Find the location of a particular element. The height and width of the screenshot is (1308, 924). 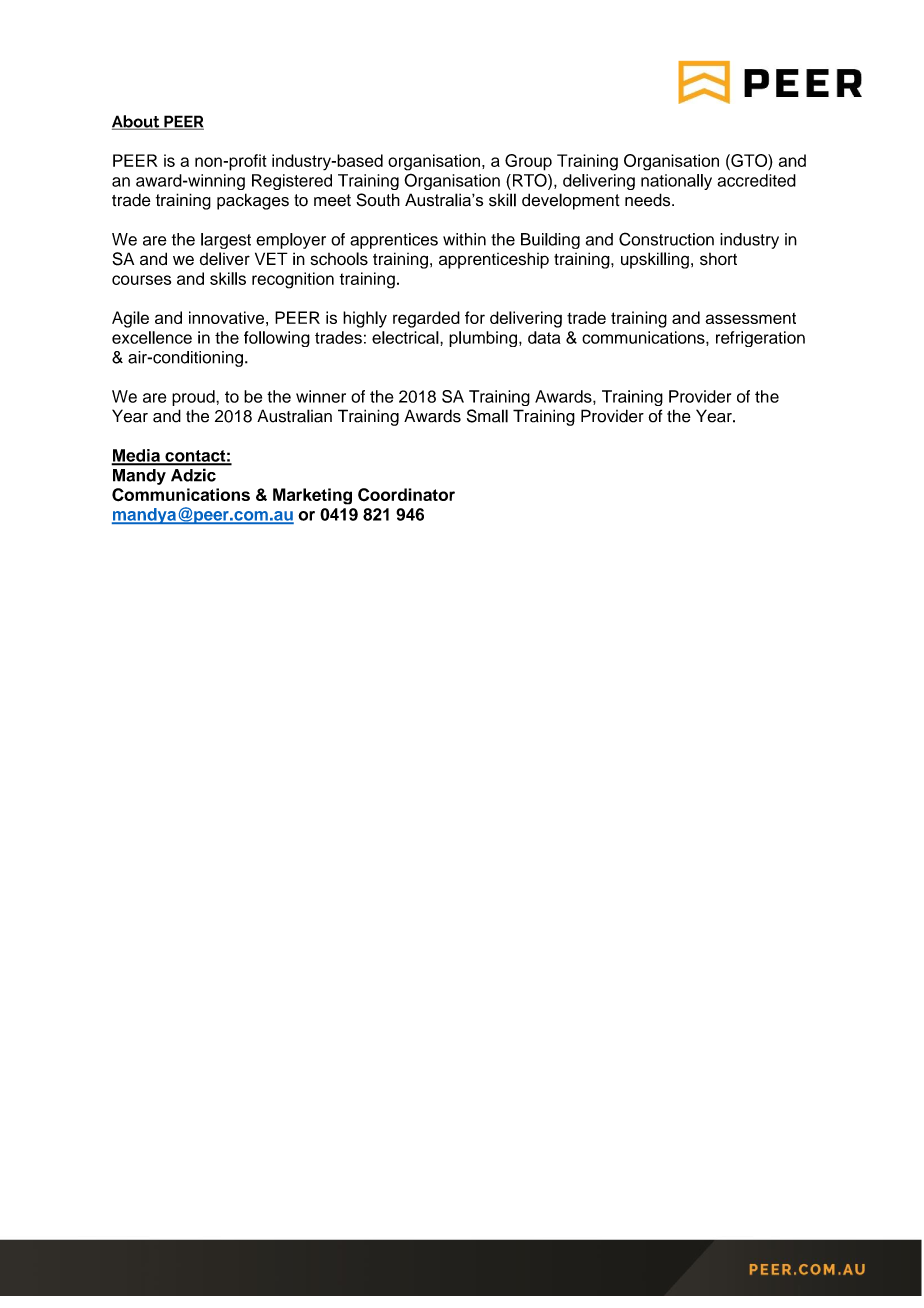

nationally is located at coordinates (676, 182).
